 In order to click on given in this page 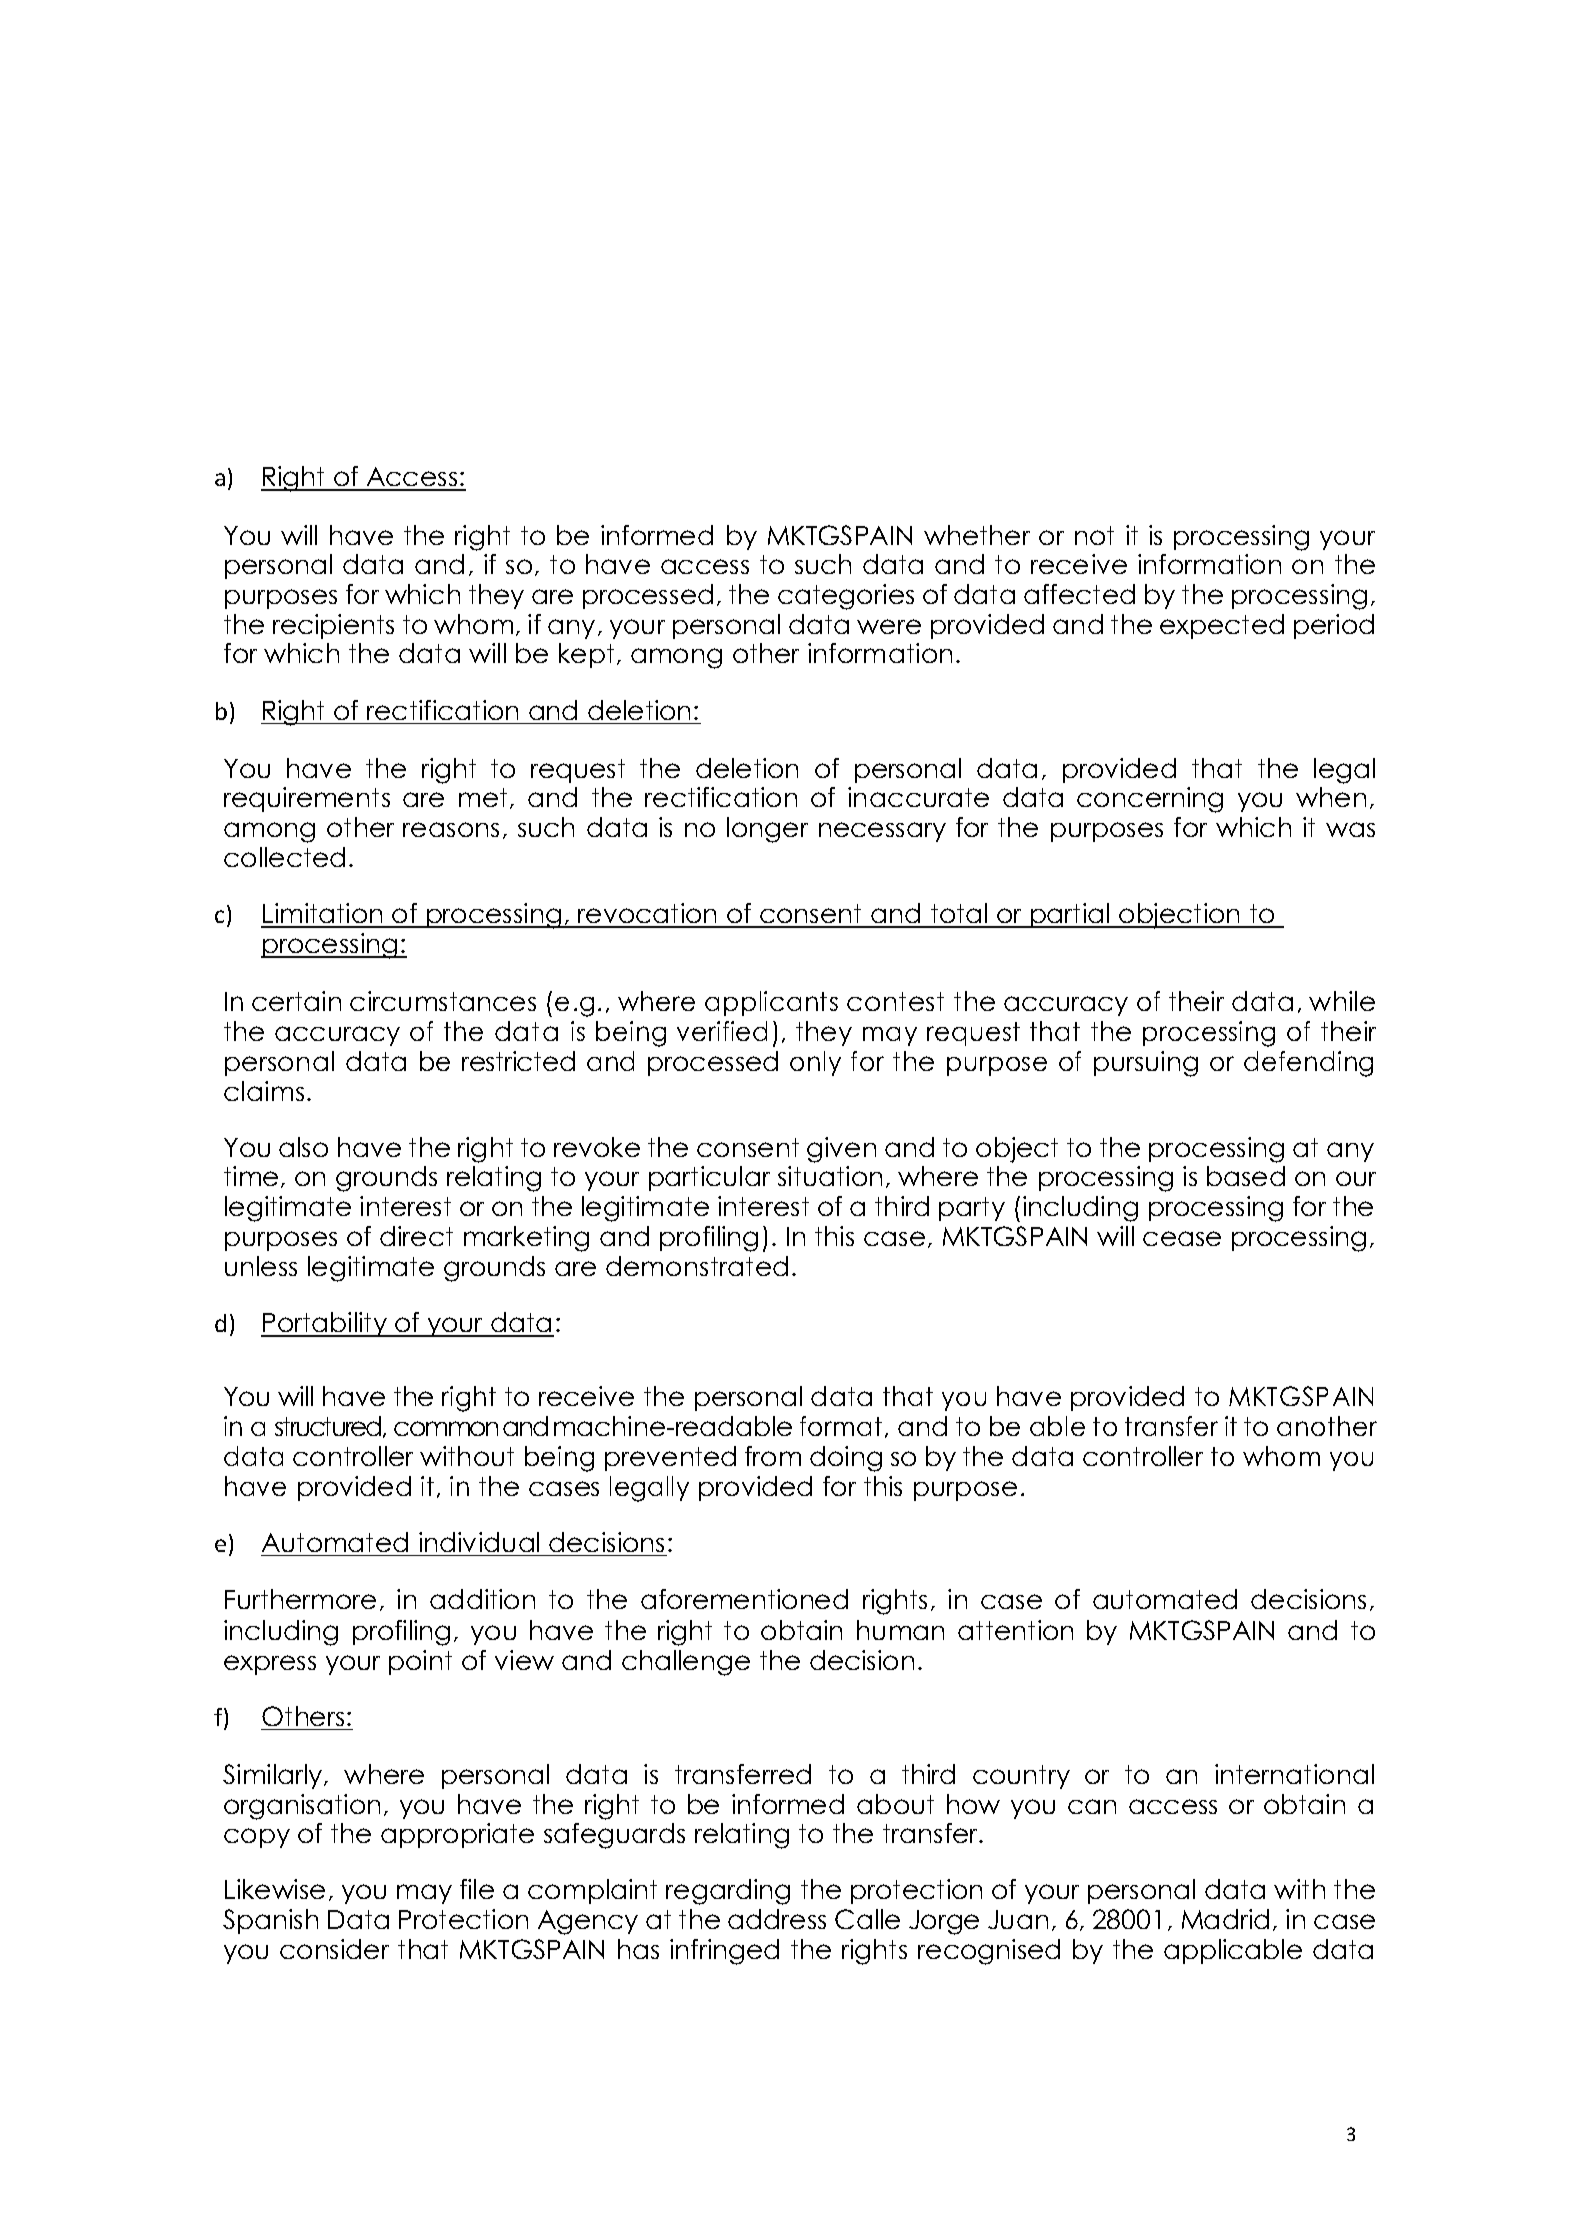, I will do `click(841, 1150)`.
